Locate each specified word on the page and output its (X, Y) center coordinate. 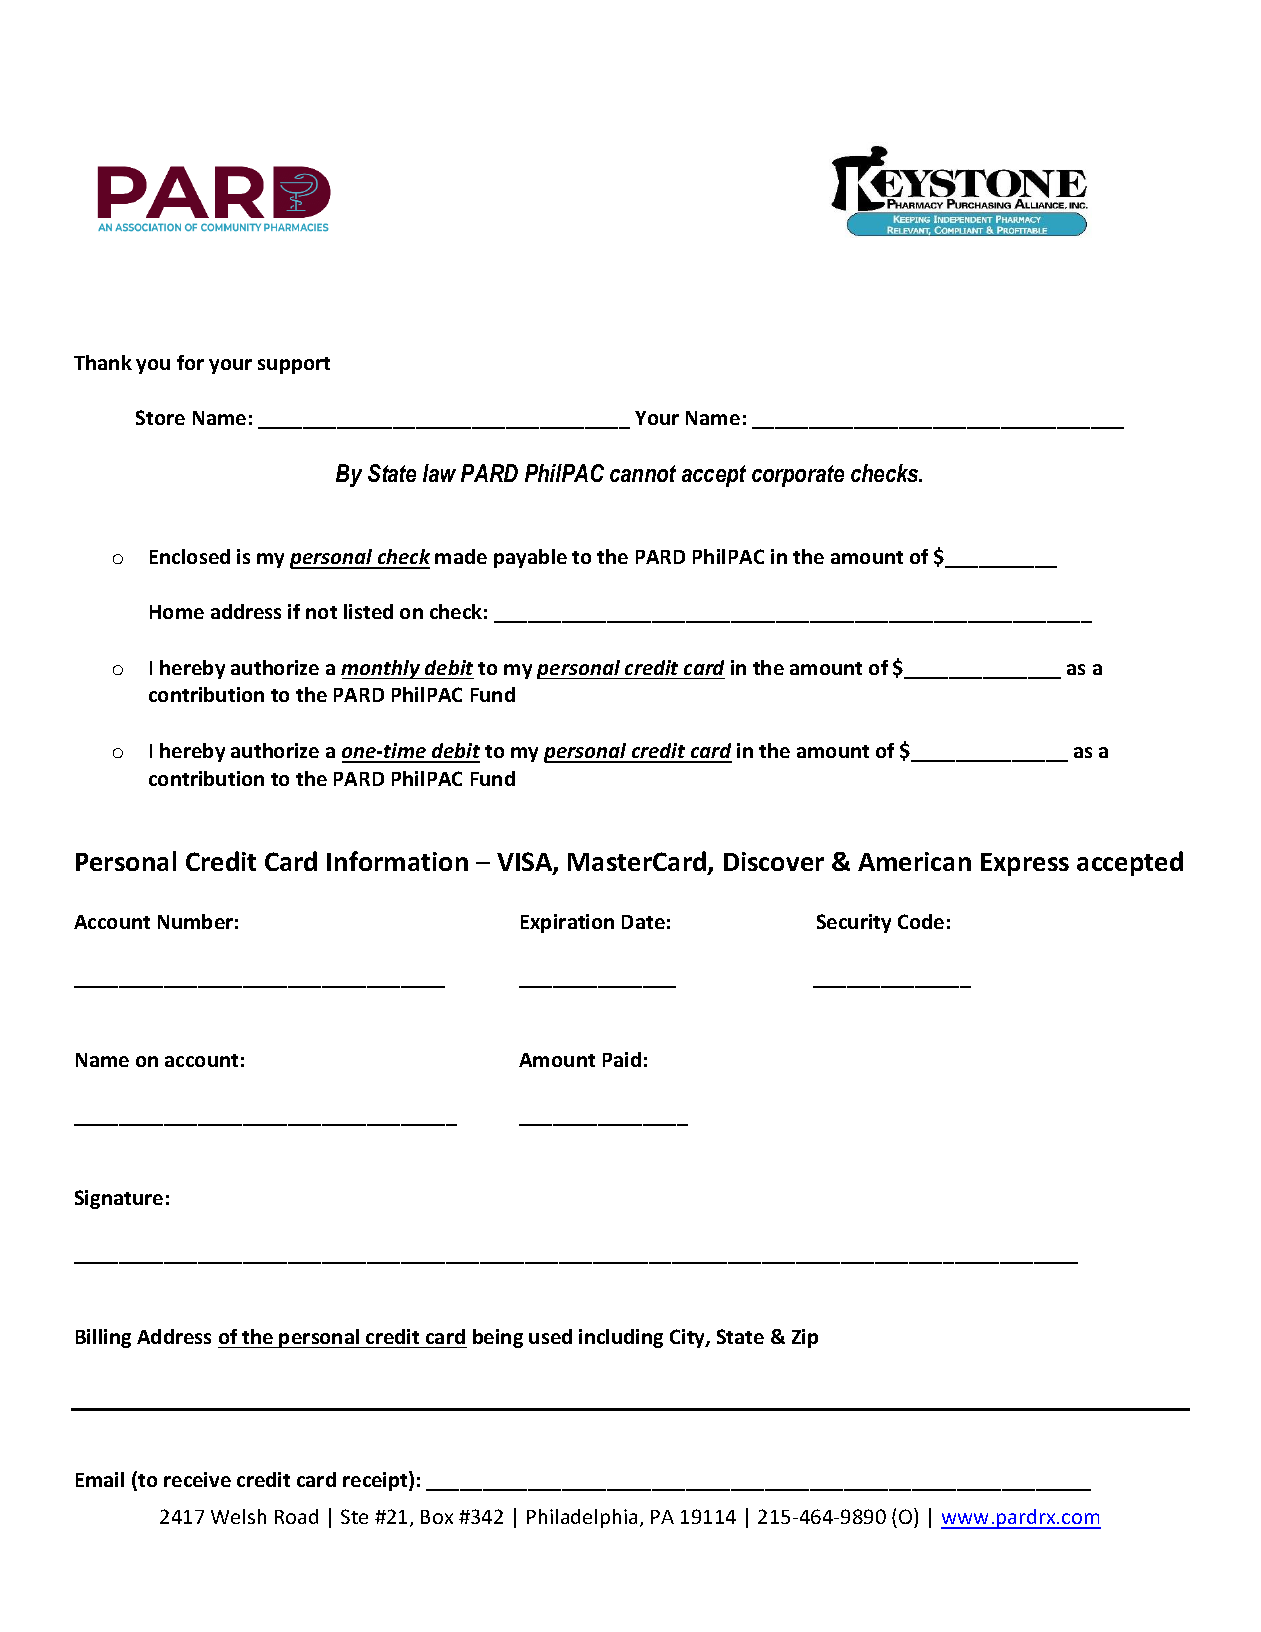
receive (197, 1479)
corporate (798, 476)
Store (160, 417)
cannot (643, 473)
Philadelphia (582, 1518)
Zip (805, 1338)
